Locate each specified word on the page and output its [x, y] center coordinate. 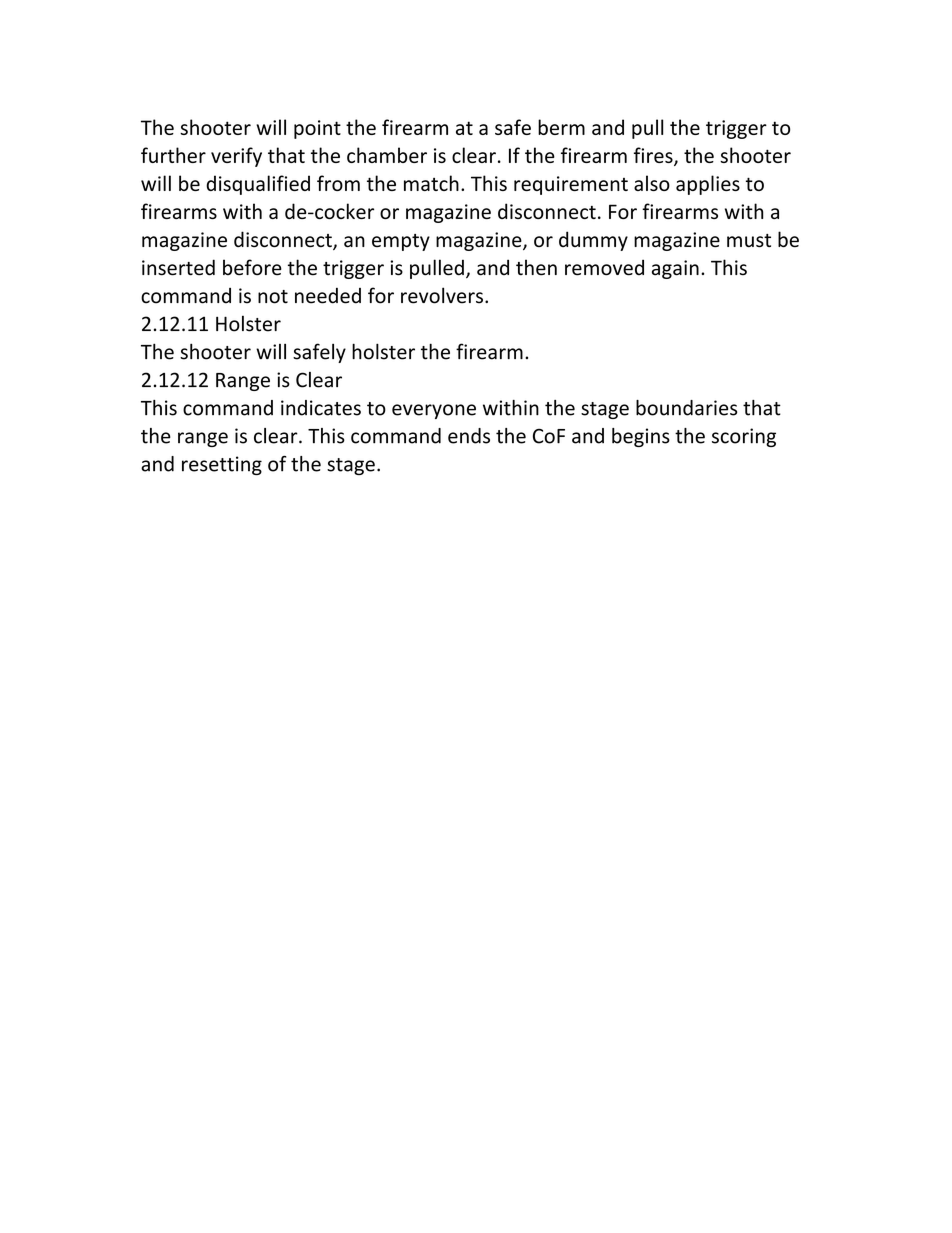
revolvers [442, 295]
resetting [222, 465]
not [273, 297]
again [675, 269]
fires [654, 156]
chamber [387, 155]
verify [236, 157]
